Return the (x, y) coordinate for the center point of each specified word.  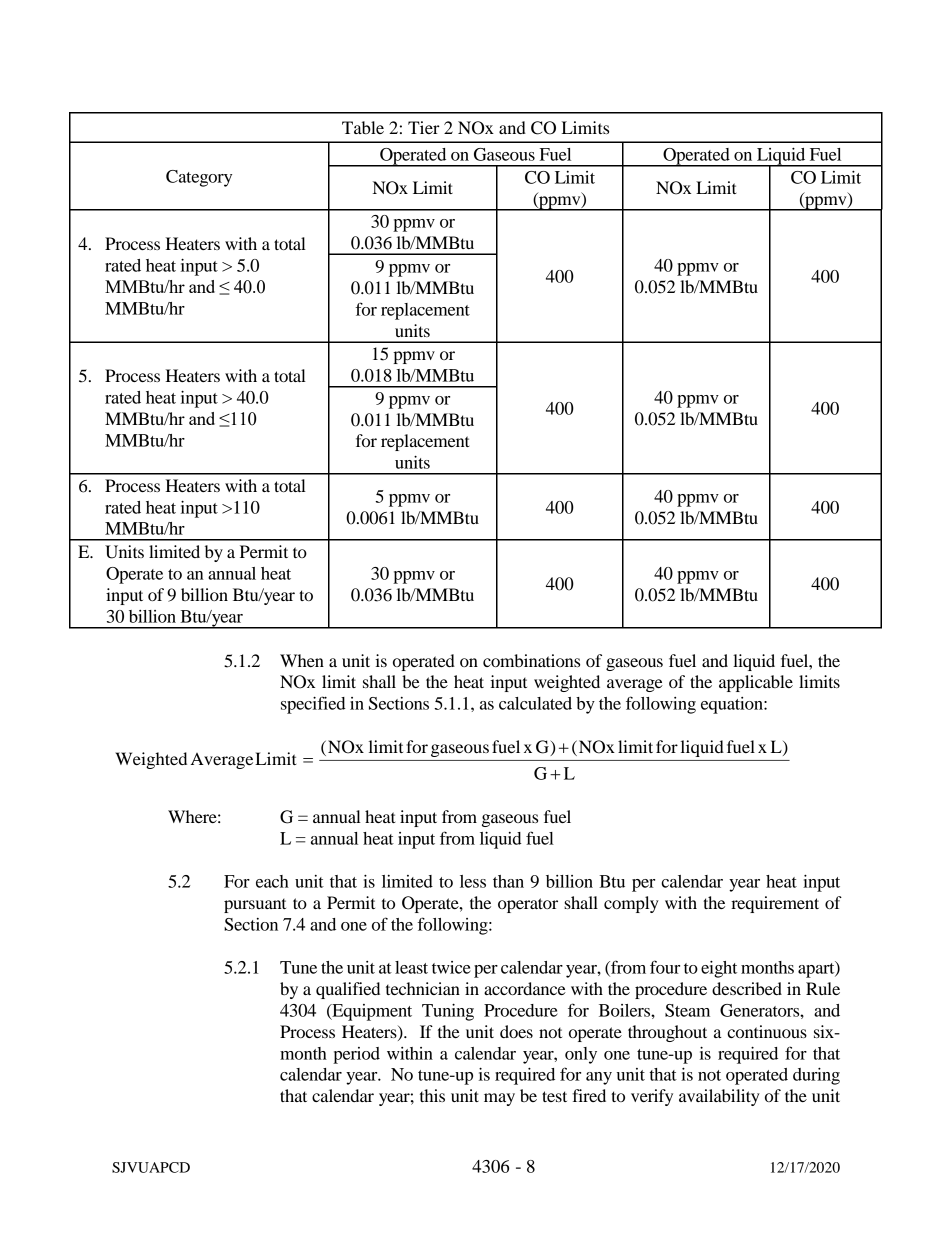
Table (363, 127)
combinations (531, 660)
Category (199, 178)
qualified (348, 990)
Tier (424, 127)
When (302, 660)
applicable (756, 683)
